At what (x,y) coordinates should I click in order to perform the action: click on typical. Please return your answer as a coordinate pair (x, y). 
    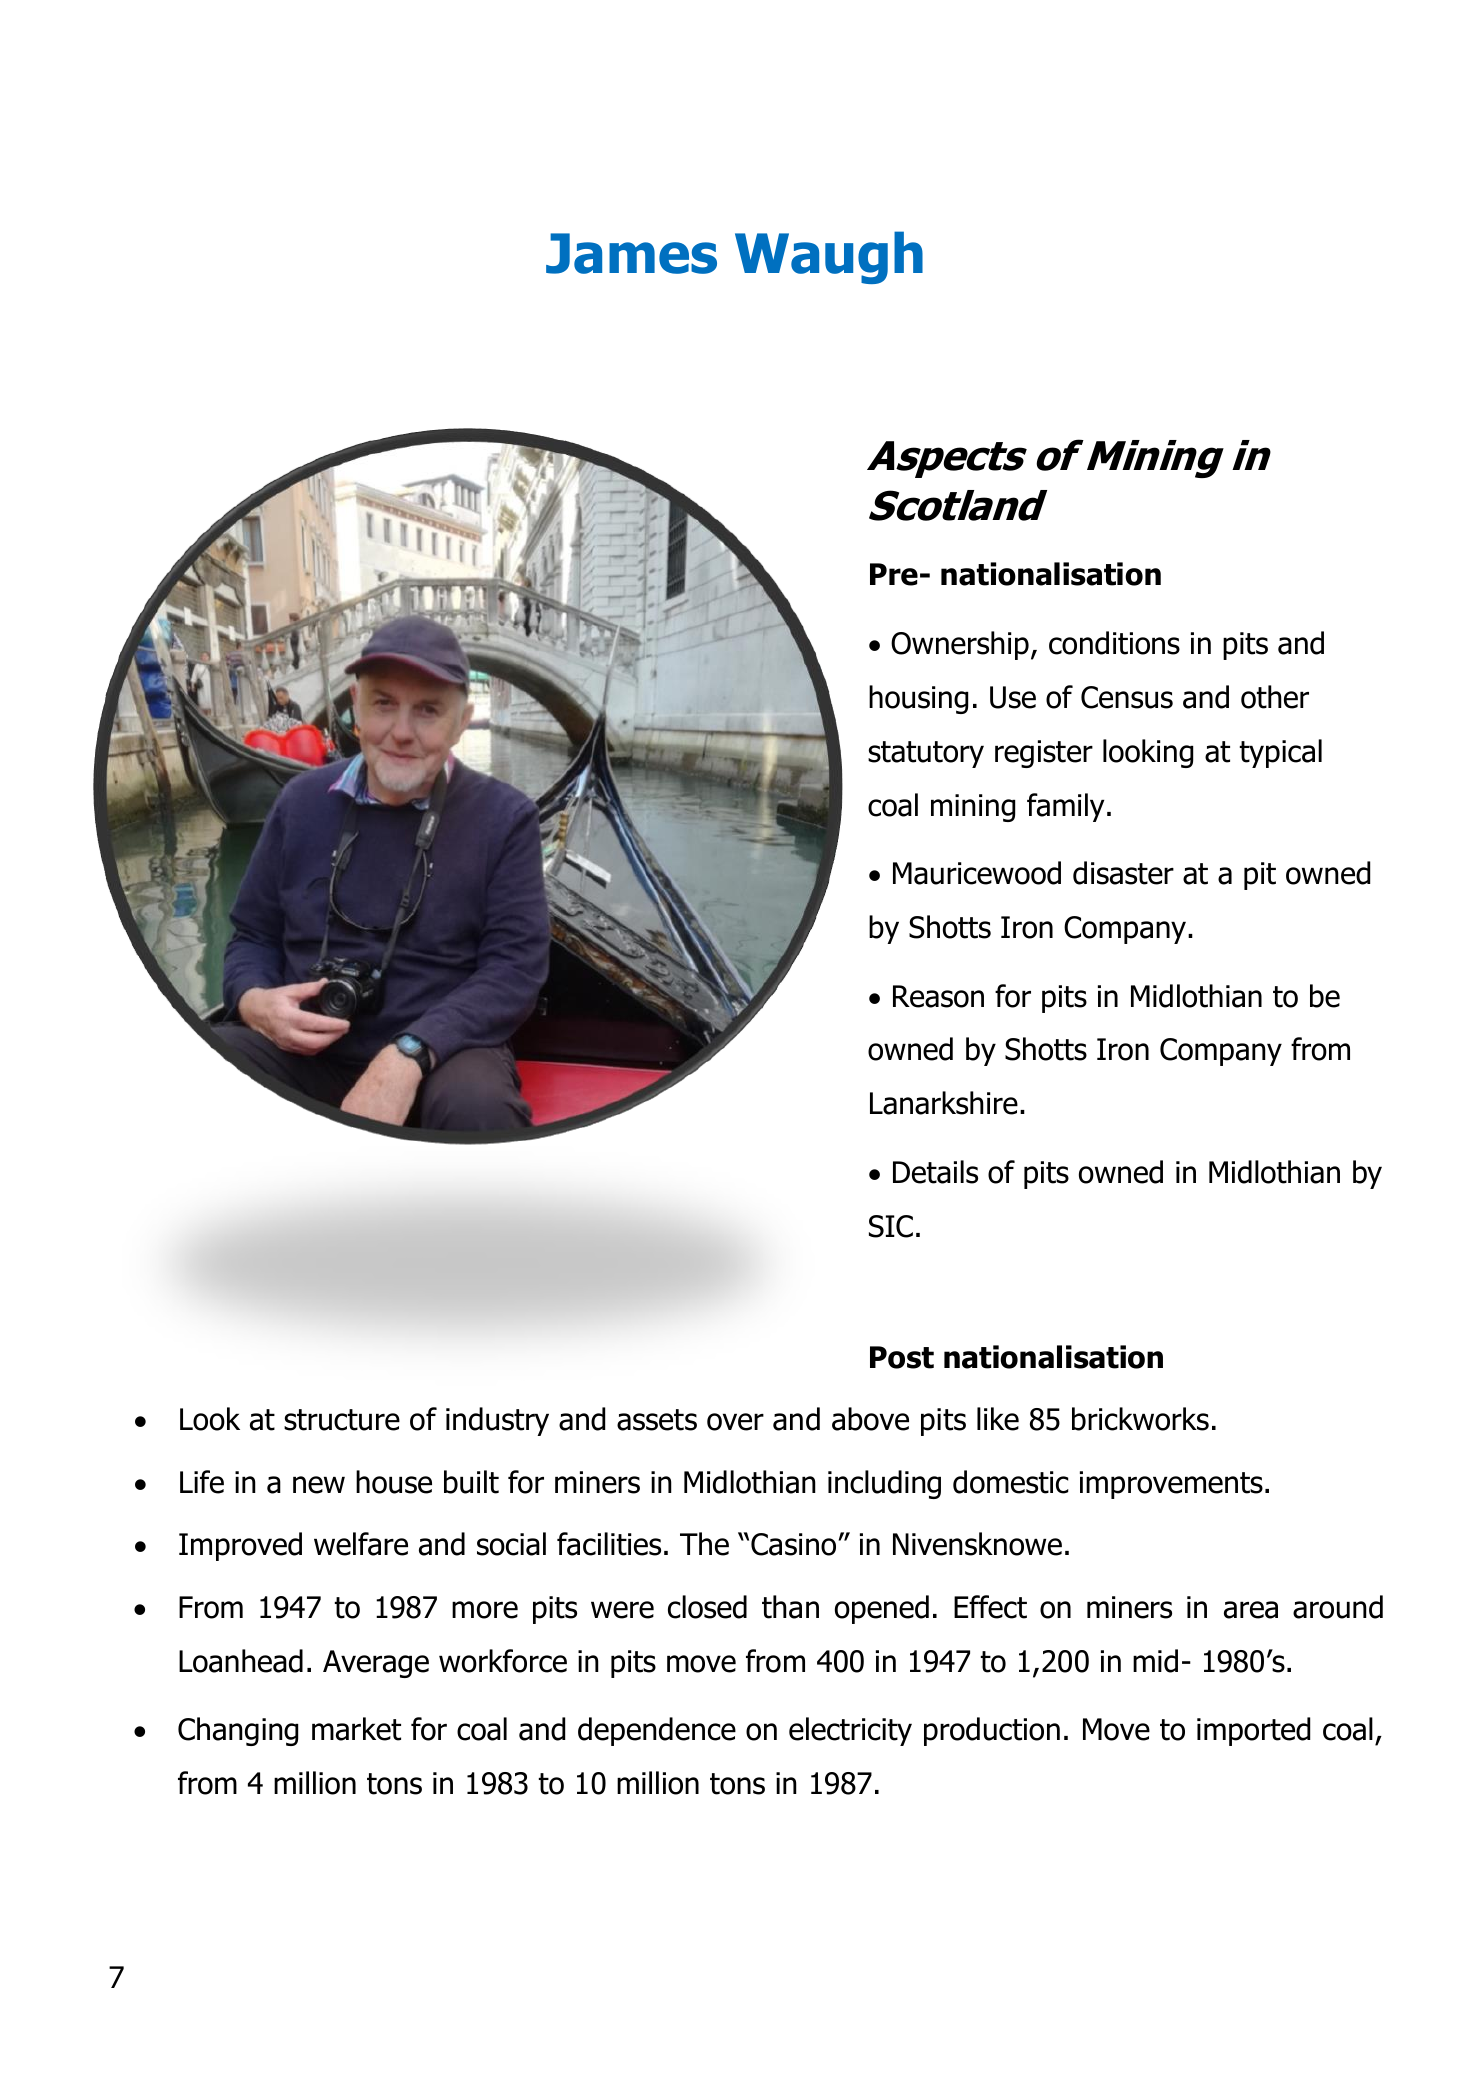
    Looking at the image, I should click on (1281, 753).
